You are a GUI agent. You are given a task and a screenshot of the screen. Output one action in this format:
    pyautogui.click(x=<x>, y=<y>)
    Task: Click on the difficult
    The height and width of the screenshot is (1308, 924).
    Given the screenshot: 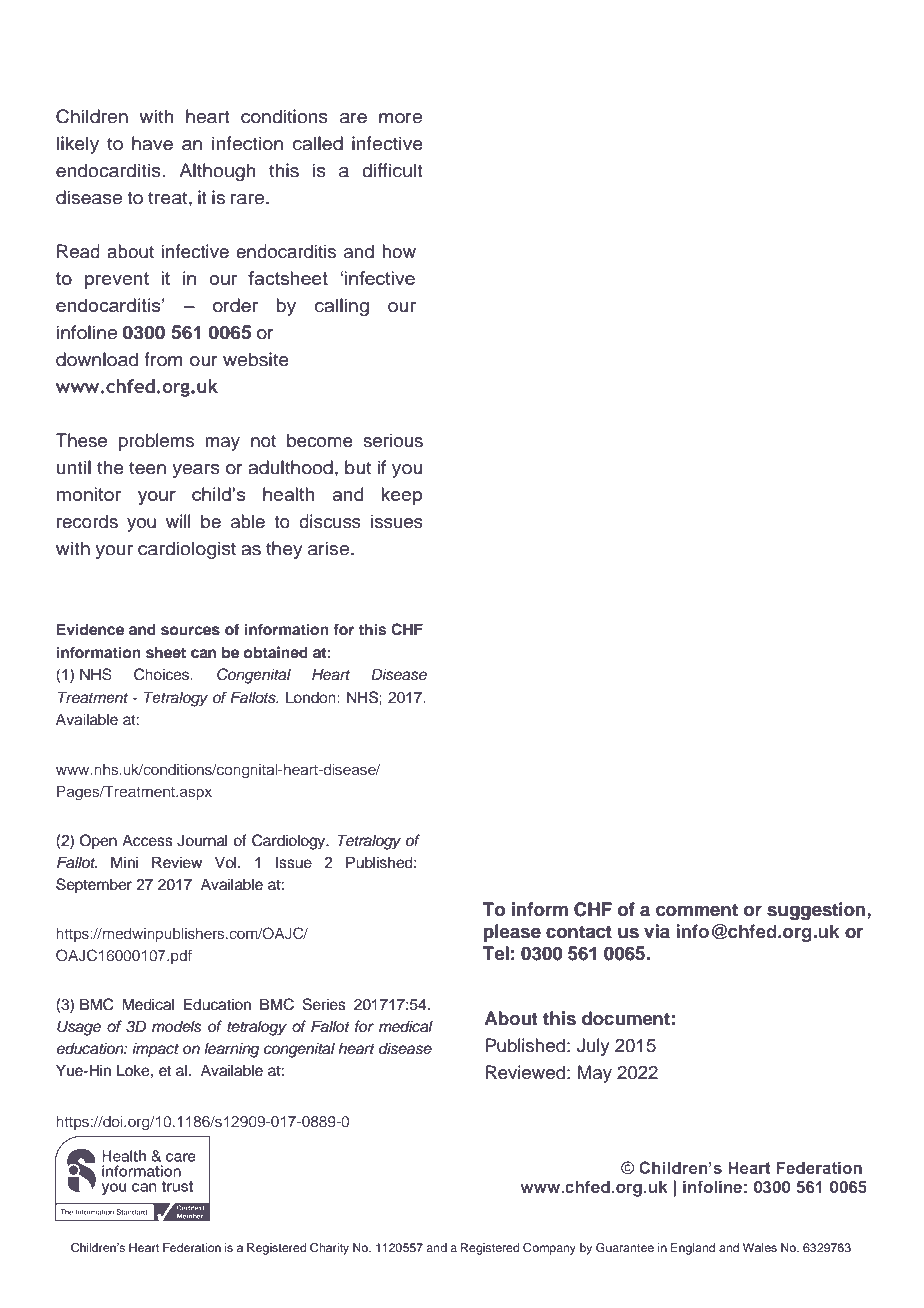 What is the action you would take?
    pyautogui.click(x=392, y=170)
